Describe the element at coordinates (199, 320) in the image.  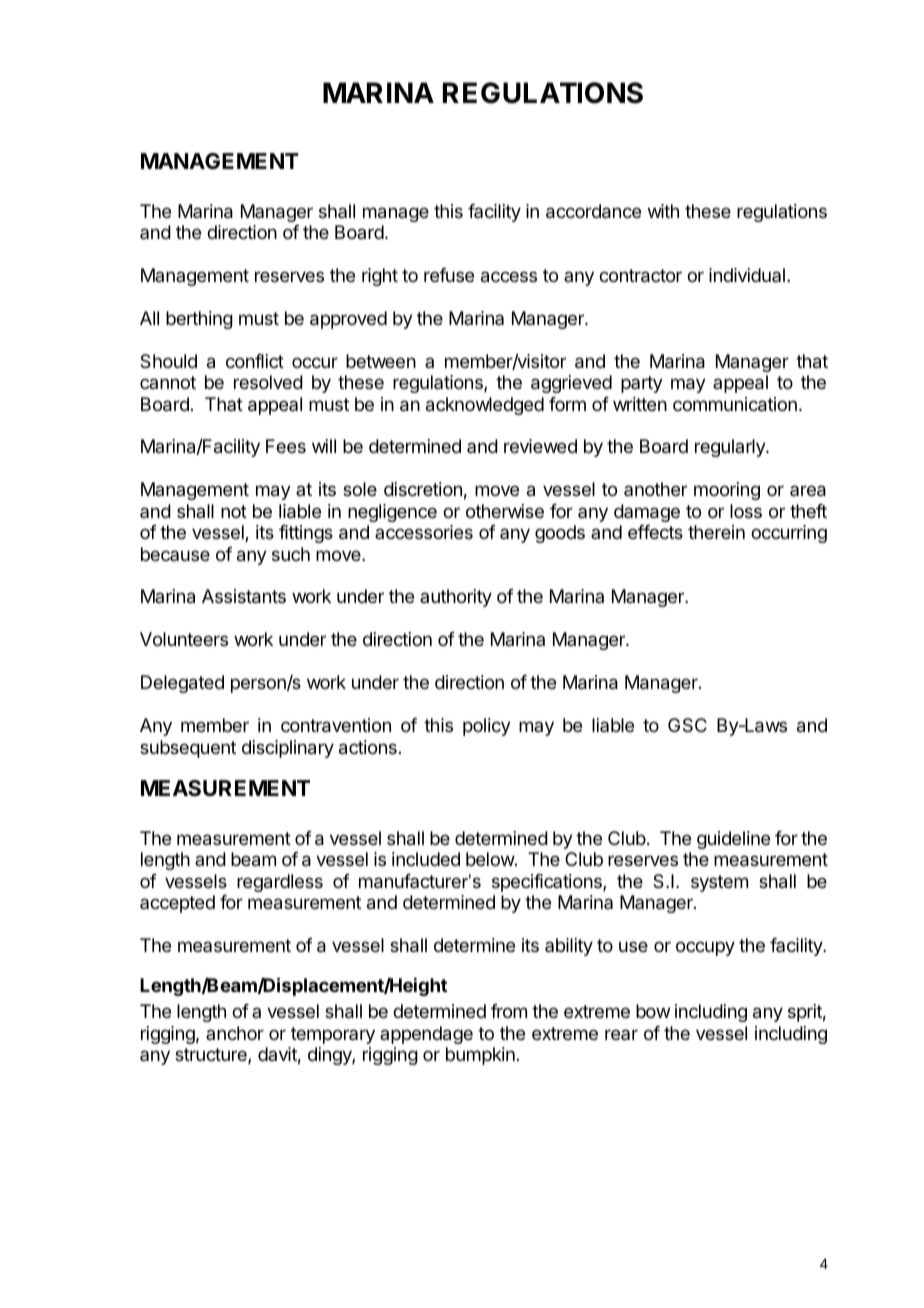
I see `berthing` at that location.
